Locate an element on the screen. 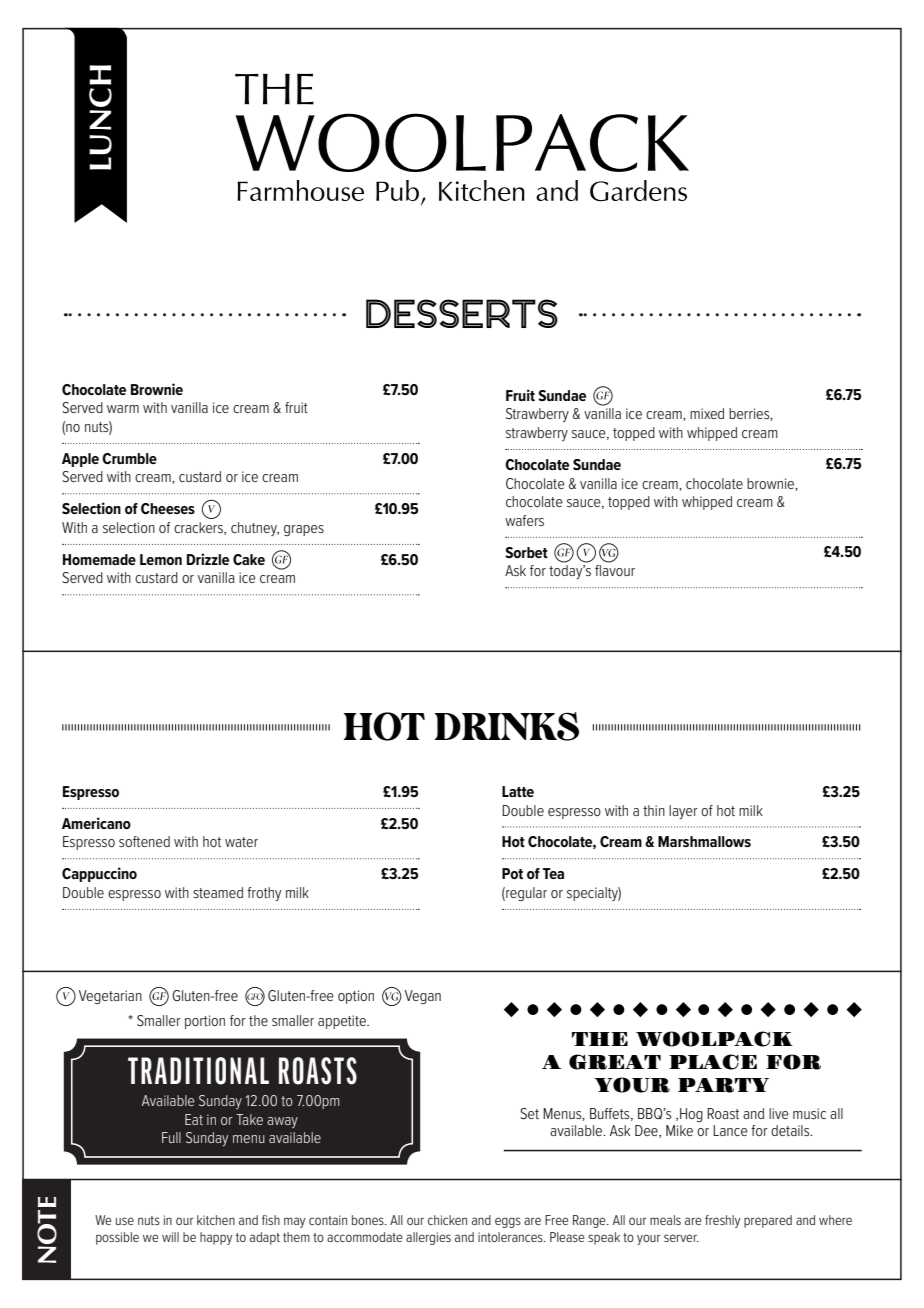 This screenshot has height=1308, width=924. will is located at coordinates (170, 1237).
